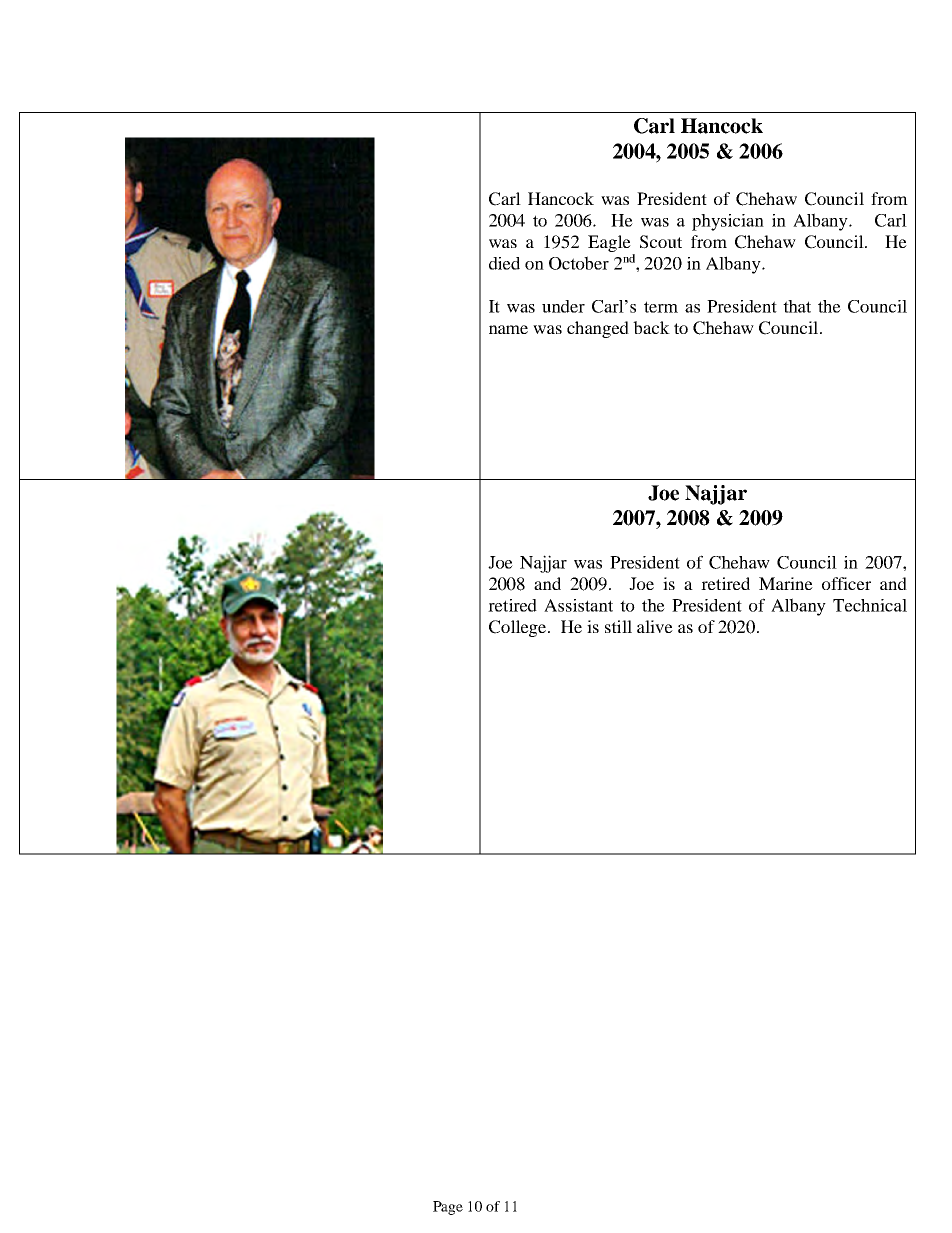 The height and width of the screenshot is (1233, 952). What do you see at coordinates (655, 626) in the screenshot?
I see `alive` at bounding box center [655, 626].
